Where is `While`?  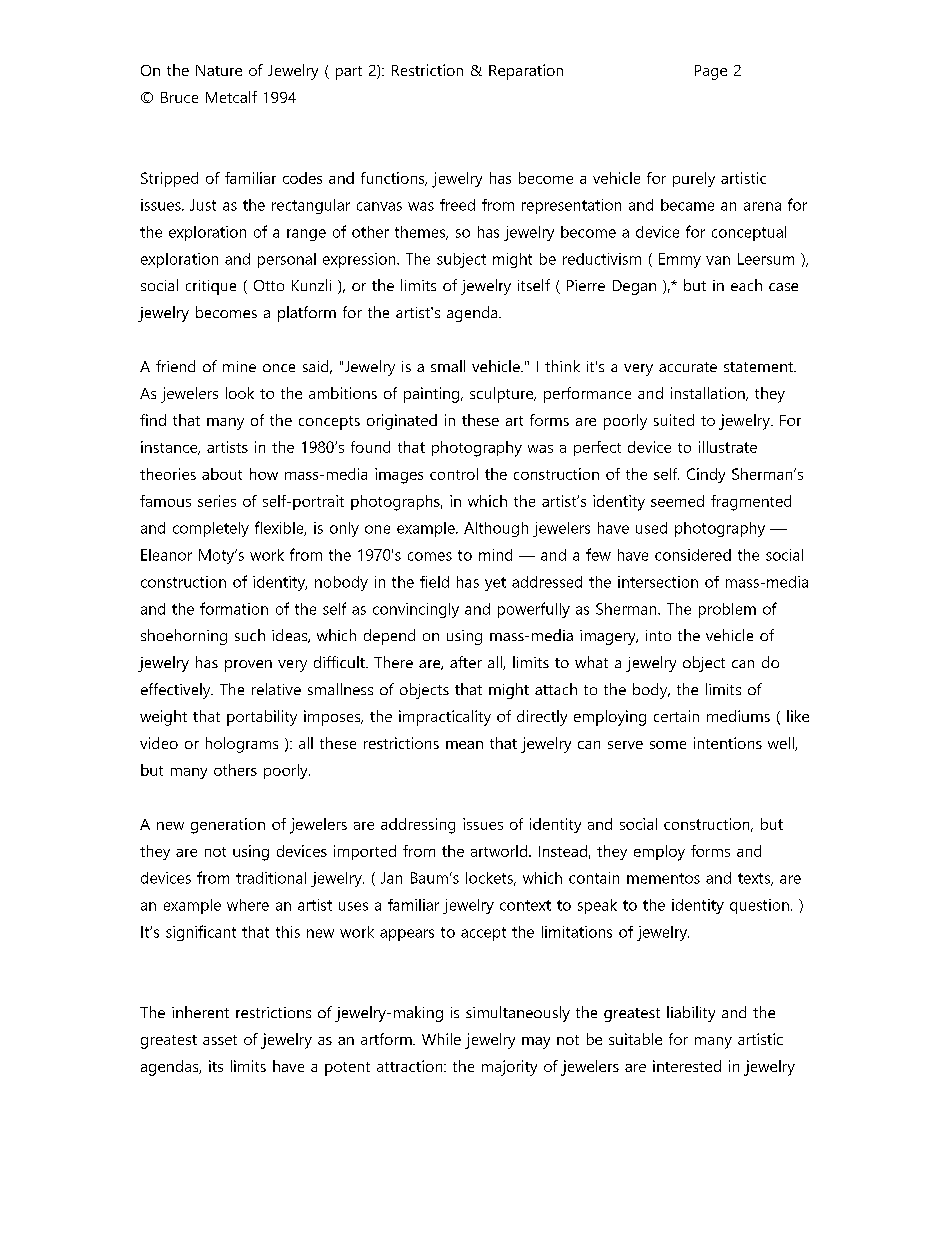
While is located at coordinates (441, 1039).
